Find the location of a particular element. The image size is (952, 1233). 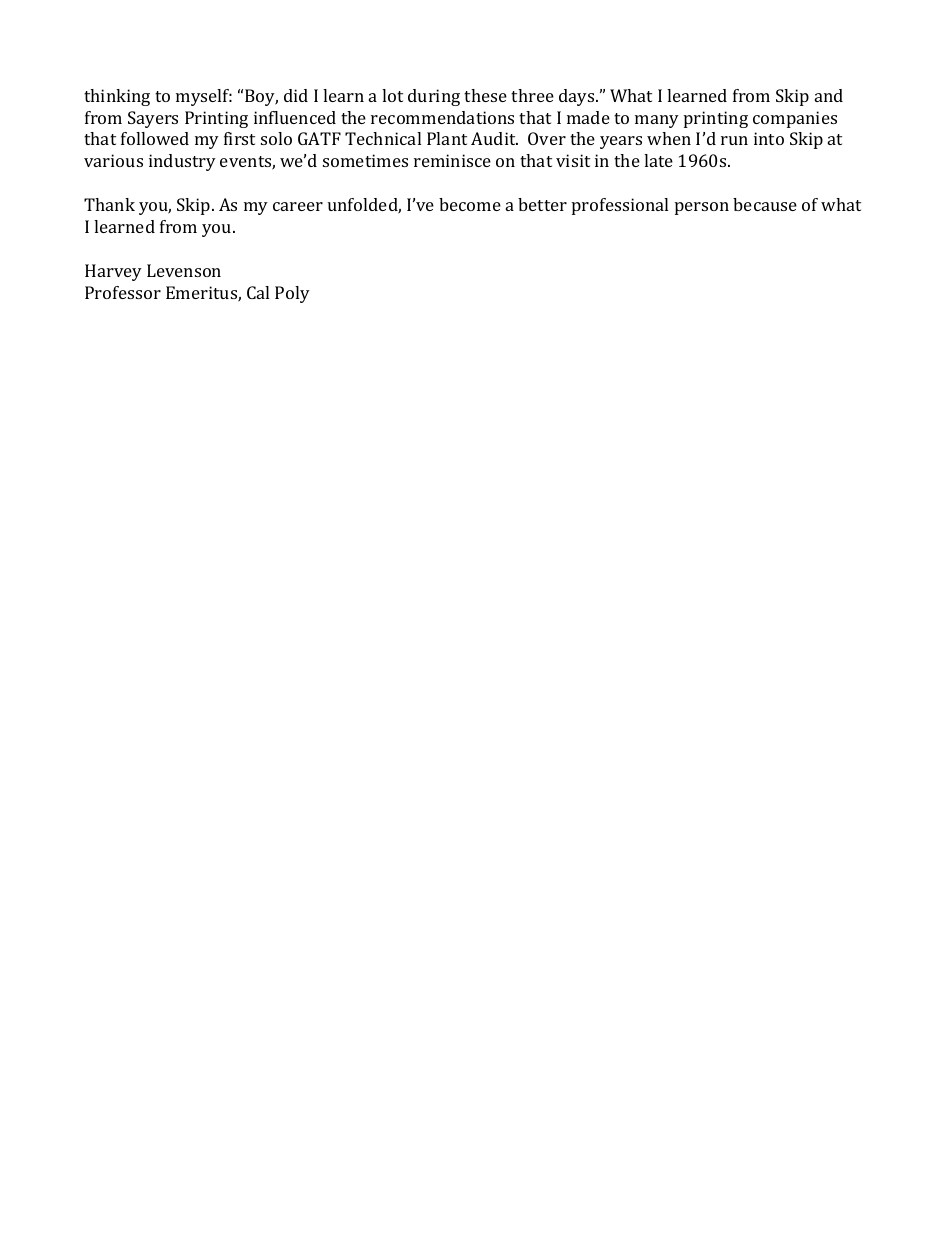

Levenson is located at coordinates (184, 270).
